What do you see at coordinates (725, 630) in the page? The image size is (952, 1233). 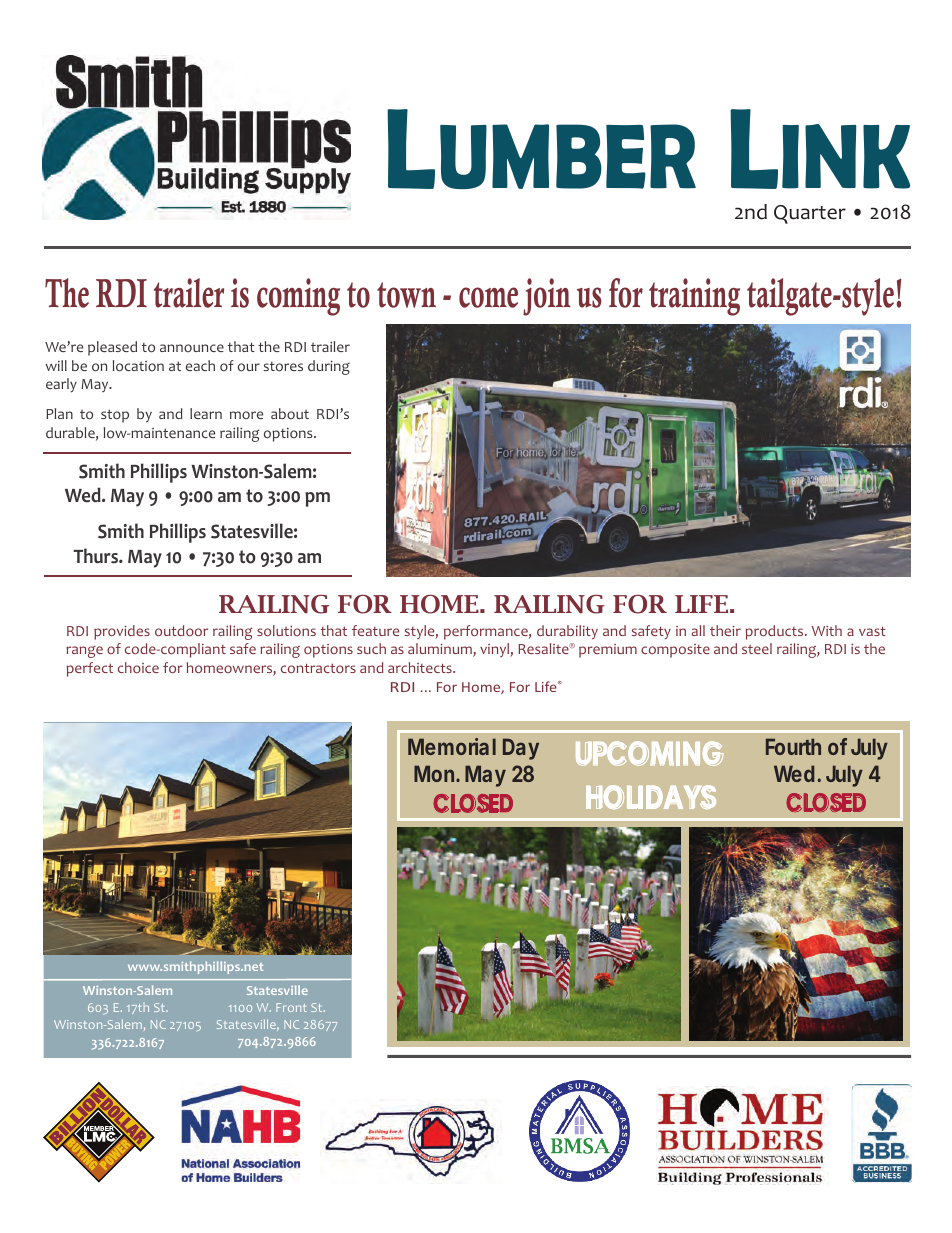 I see `their` at bounding box center [725, 630].
